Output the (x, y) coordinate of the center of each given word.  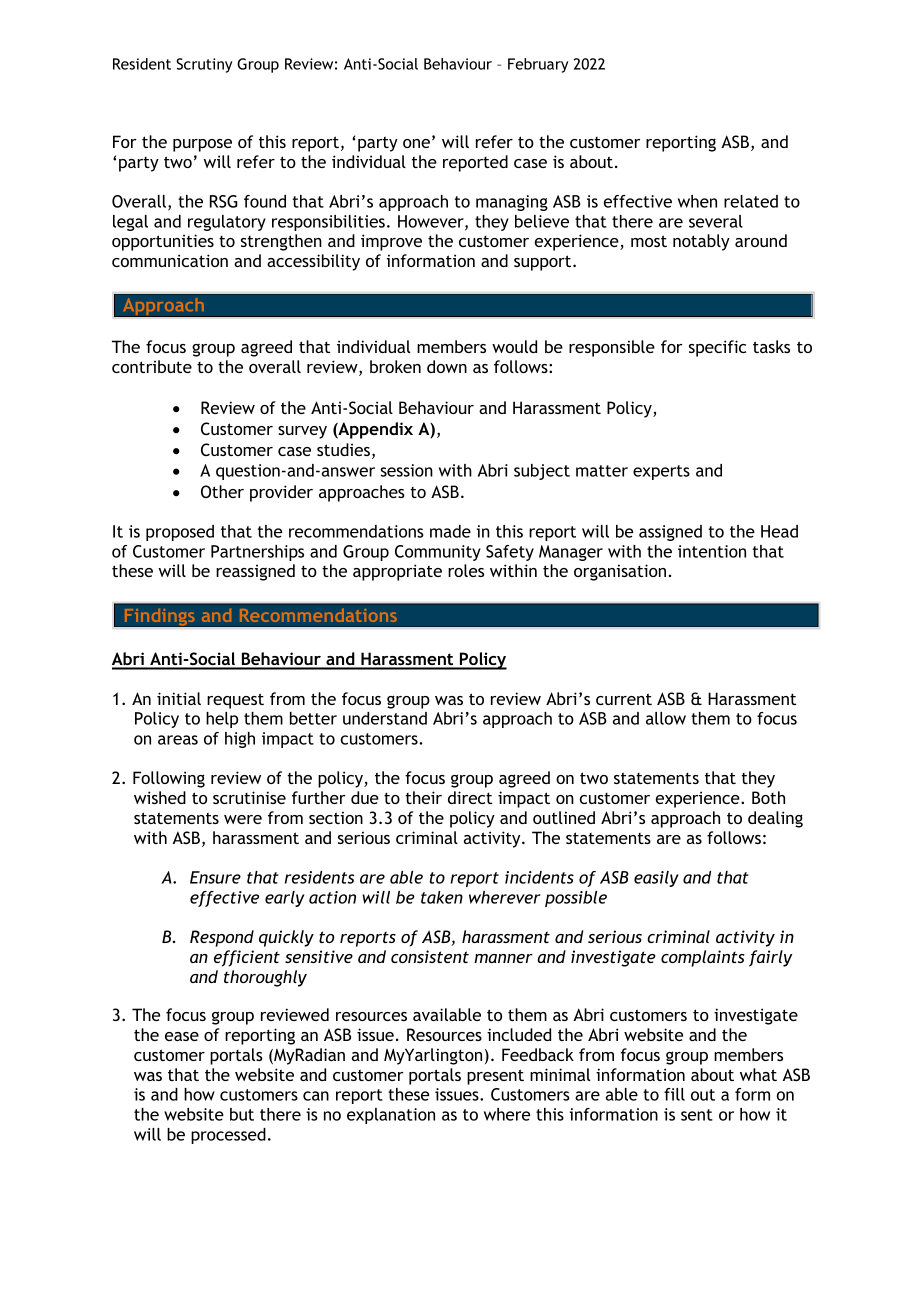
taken (442, 897)
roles (466, 570)
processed (228, 1136)
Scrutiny (204, 65)
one (416, 143)
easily (656, 879)
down (447, 366)
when (697, 201)
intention (712, 551)
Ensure (215, 877)
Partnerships (257, 553)
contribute (152, 366)
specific (717, 348)
